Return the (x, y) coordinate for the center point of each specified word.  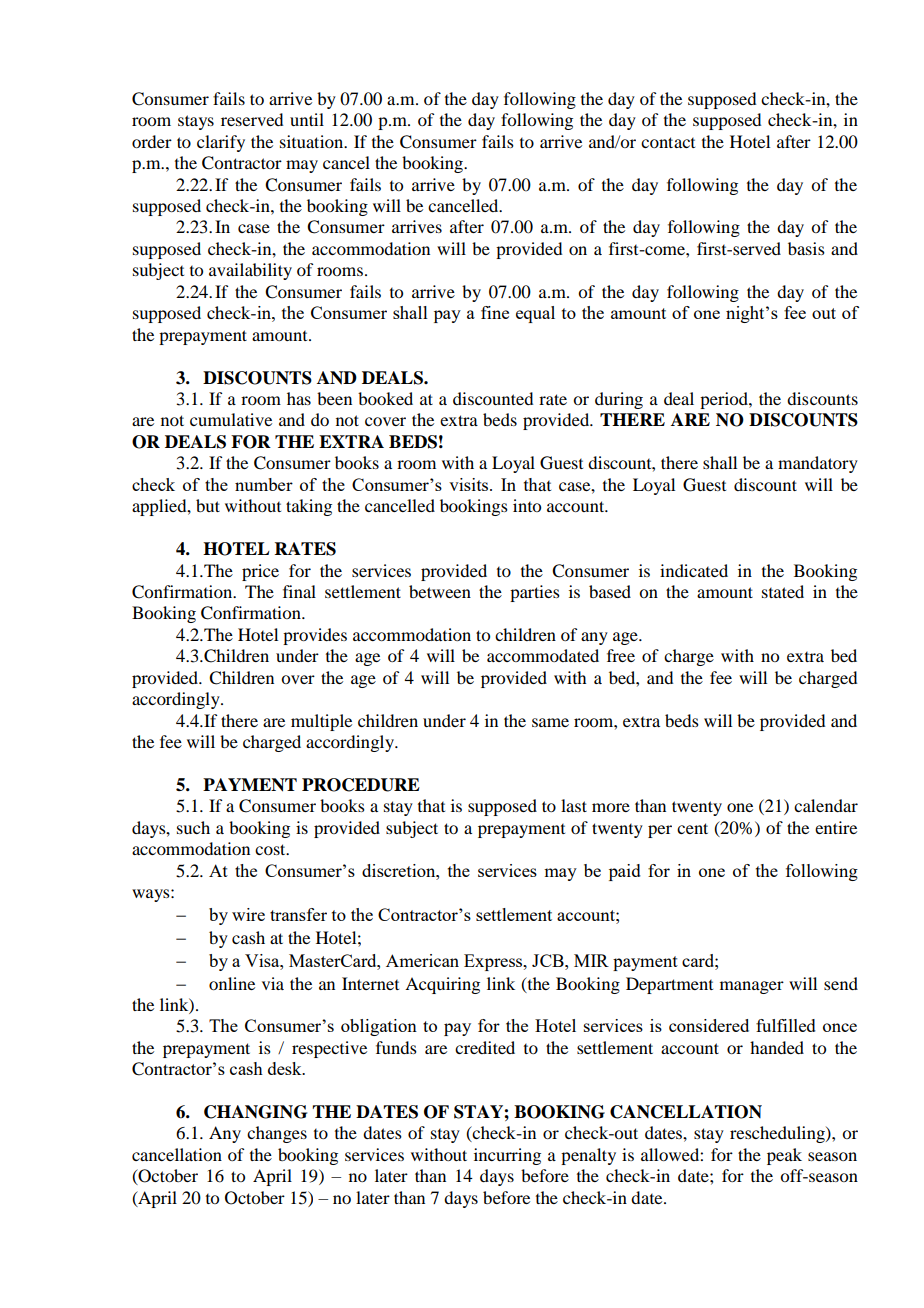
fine (495, 312)
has (299, 398)
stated (783, 591)
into (527, 505)
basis (806, 248)
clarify (221, 143)
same (550, 722)
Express (494, 962)
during (619, 400)
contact (668, 142)
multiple (321, 722)
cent (692, 828)
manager (752, 987)
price (260, 572)
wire (248, 914)
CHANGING (255, 1112)
